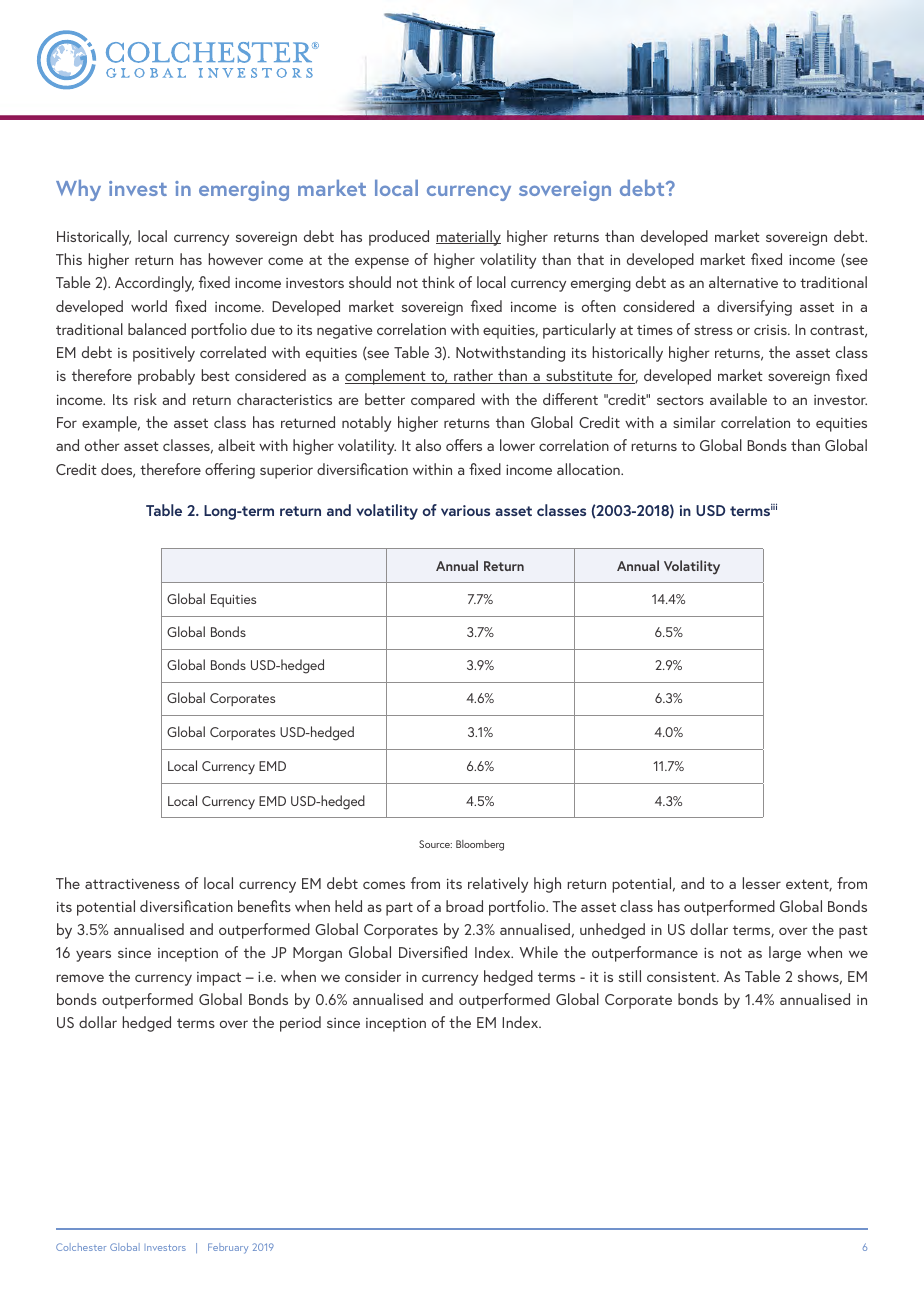 This screenshot has height=1308, width=924. What do you see at coordinates (300, 1024) in the screenshot?
I see `period` at bounding box center [300, 1024].
